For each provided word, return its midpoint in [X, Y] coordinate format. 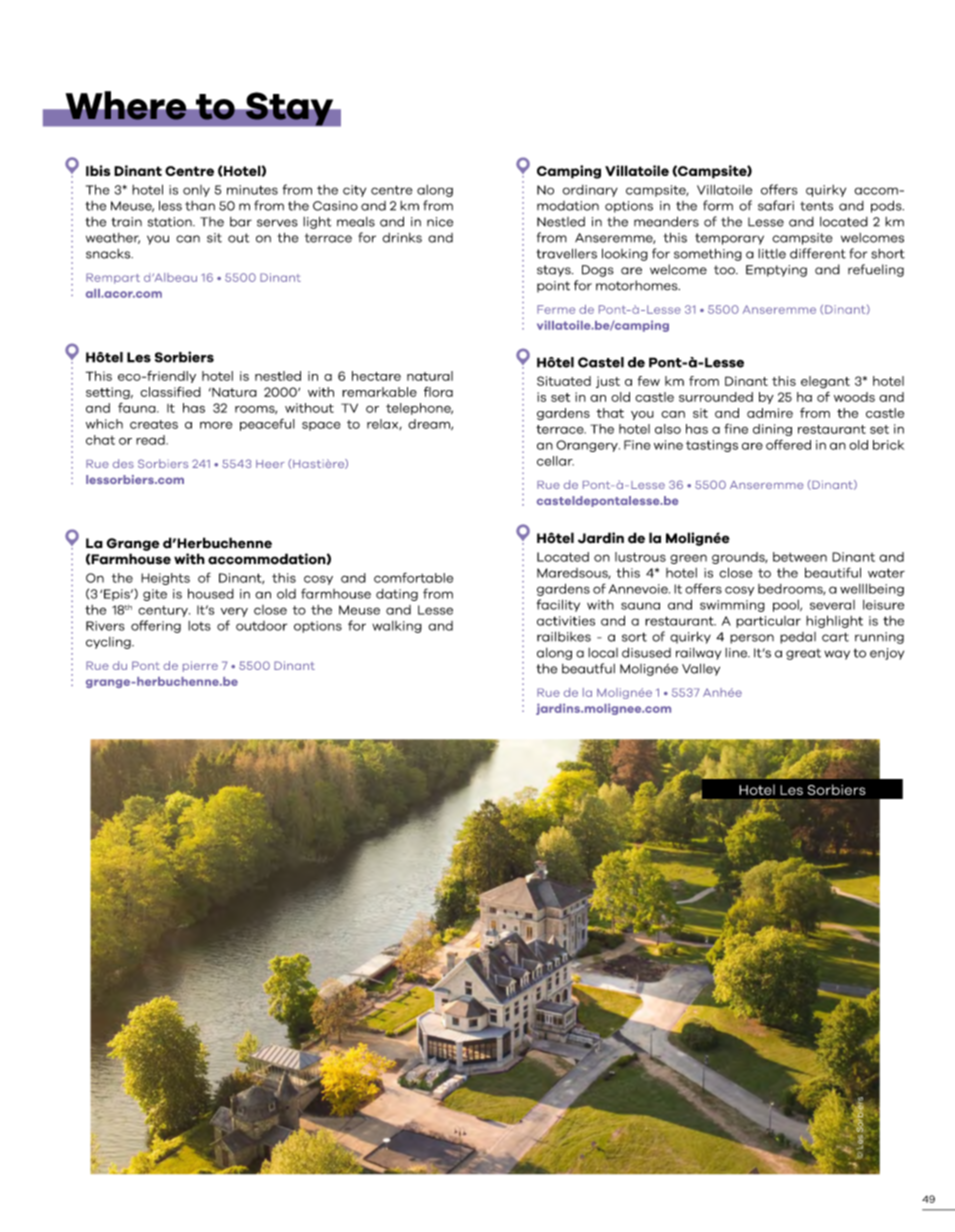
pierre [200, 666]
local [603, 653]
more [216, 425]
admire [770, 413]
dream [430, 424]
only [196, 191]
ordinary [590, 191]
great [803, 654]
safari [776, 205]
